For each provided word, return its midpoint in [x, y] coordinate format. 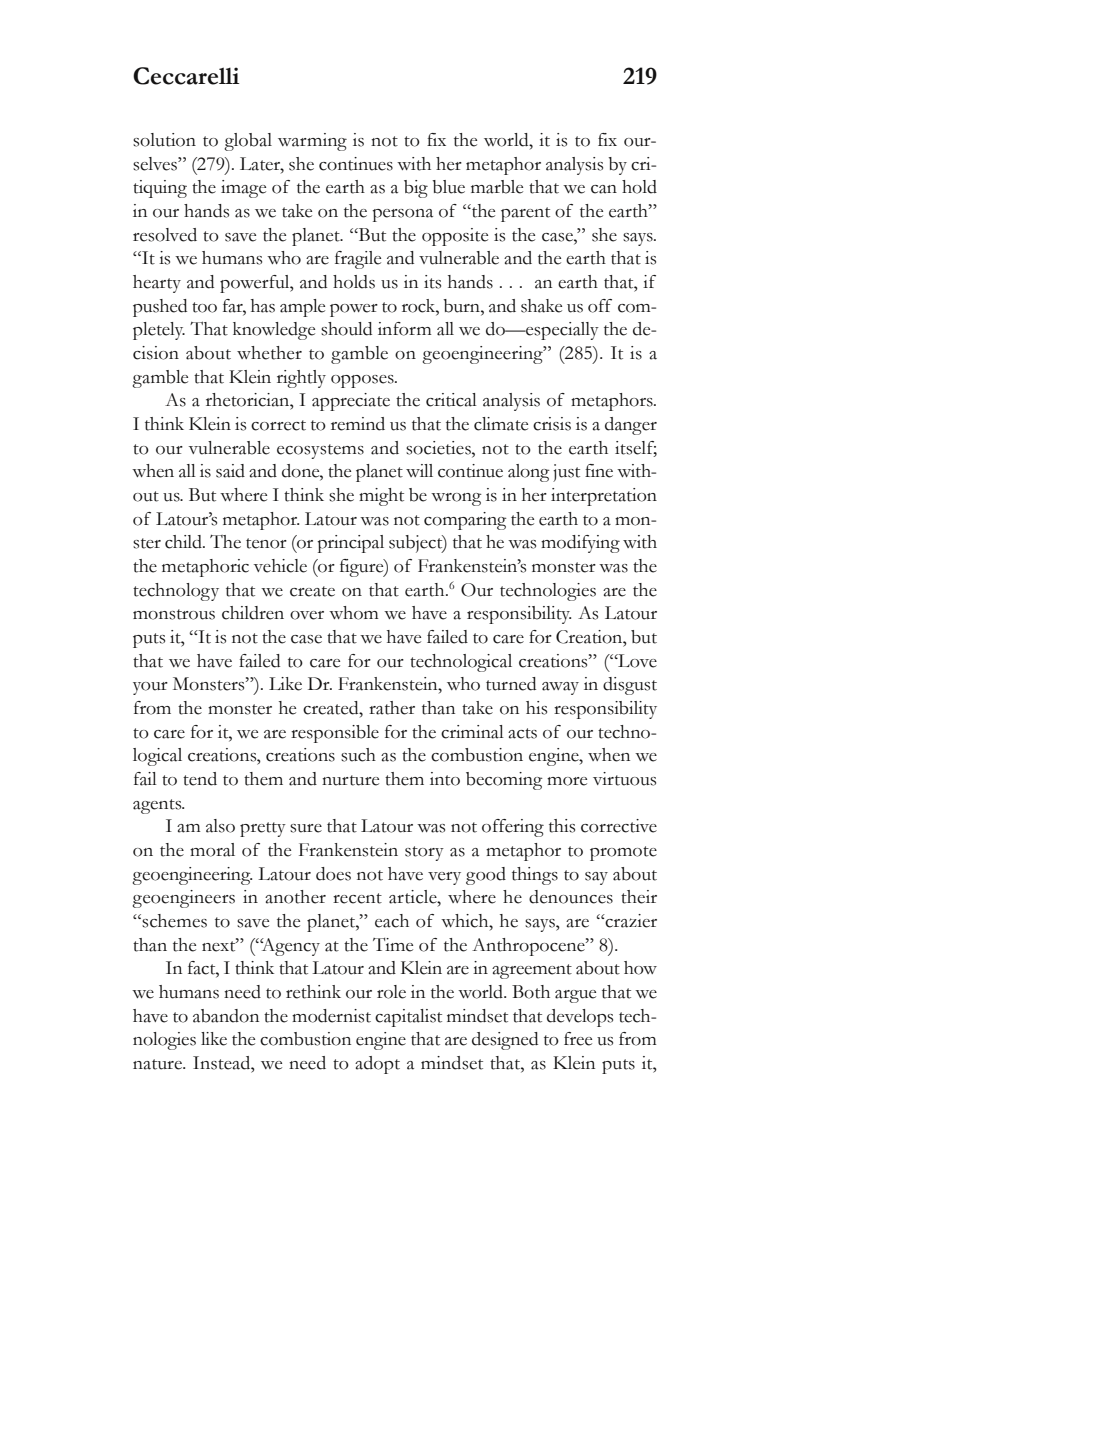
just [566, 473]
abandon [226, 1016]
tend [200, 779]
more [567, 781]
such [358, 755]
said [230, 471]
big [416, 189]
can [604, 189]
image [243, 189]
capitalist [408, 1018]
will [419, 470]
